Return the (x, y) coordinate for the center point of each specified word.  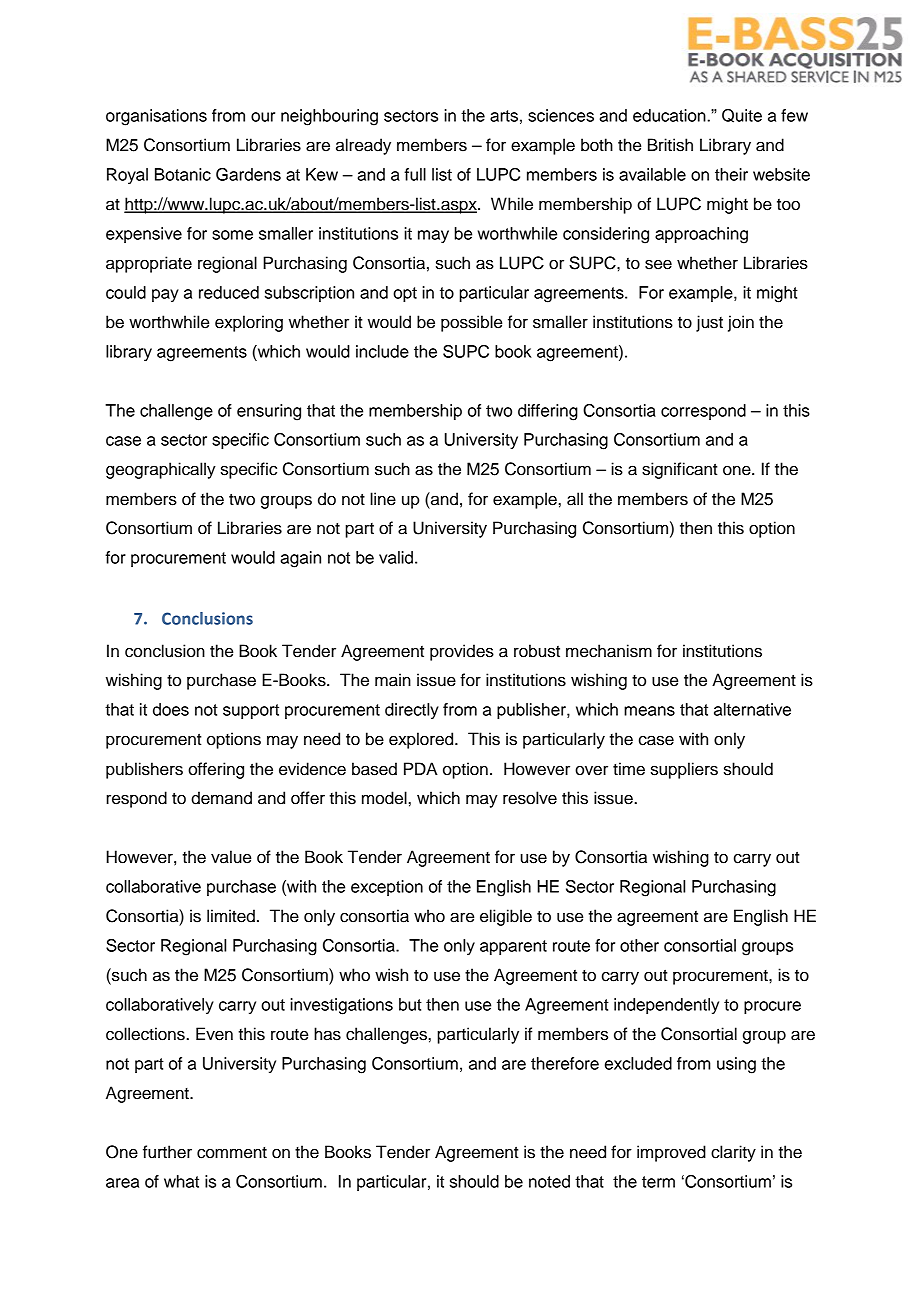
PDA (421, 768)
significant (680, 470)
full (415, 174)
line (383, 499)
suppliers (684, 770)
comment (232, 1153)
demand (221, 798)
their (731, 174)
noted (549, 1181)
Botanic (183, 174)
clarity (733, 1153)
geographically (161, 470)
